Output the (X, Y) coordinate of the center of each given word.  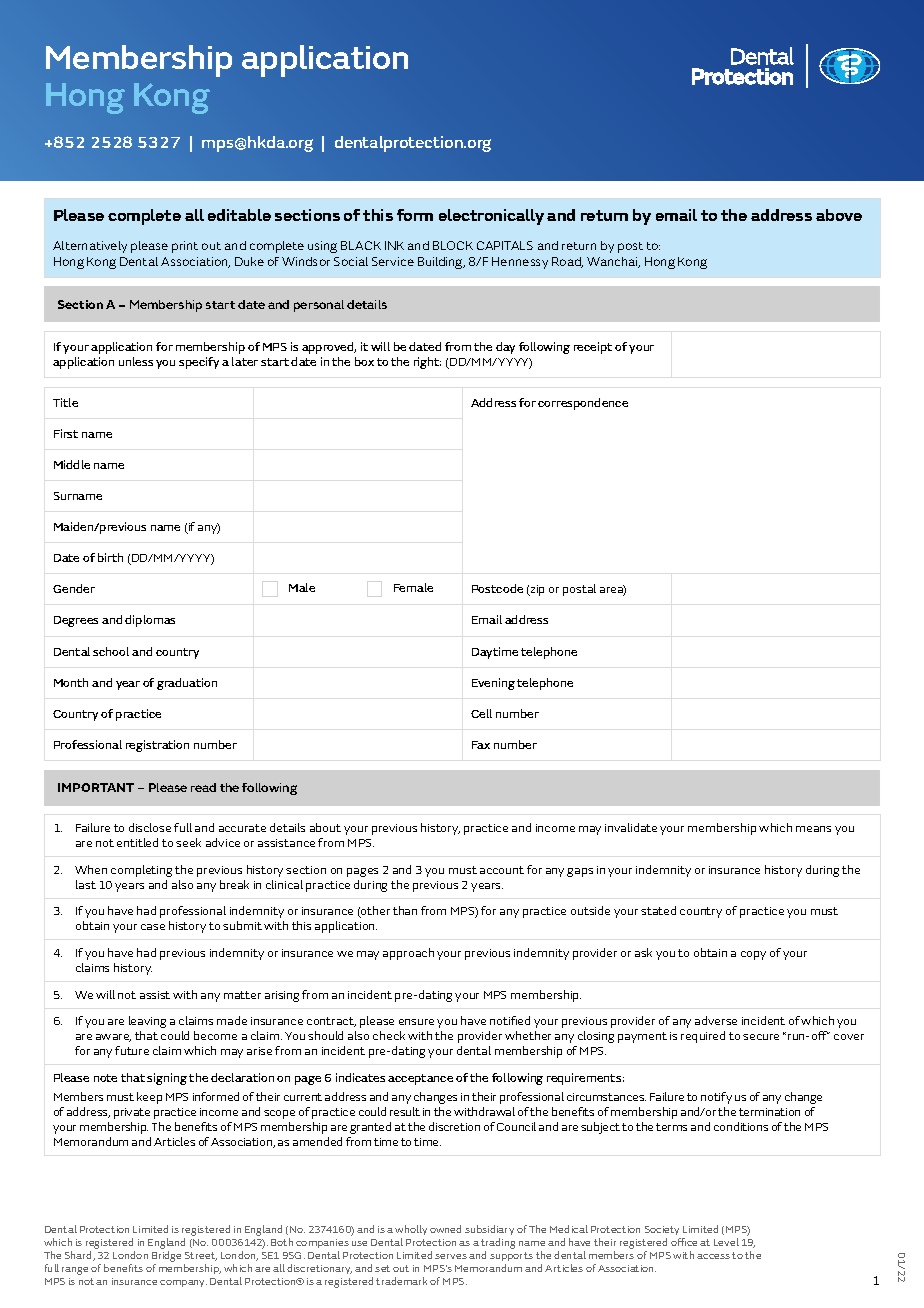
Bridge (166, 1256)
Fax (481, 745)
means (813, 829)
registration (157, 746)
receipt (593, 348)
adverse (716, 1020)
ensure (416, 1022)
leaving (147, 1022)
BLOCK (453, 245)
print (185, 247)
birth (110, 557)
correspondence (583, 404)
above (839, 215)
